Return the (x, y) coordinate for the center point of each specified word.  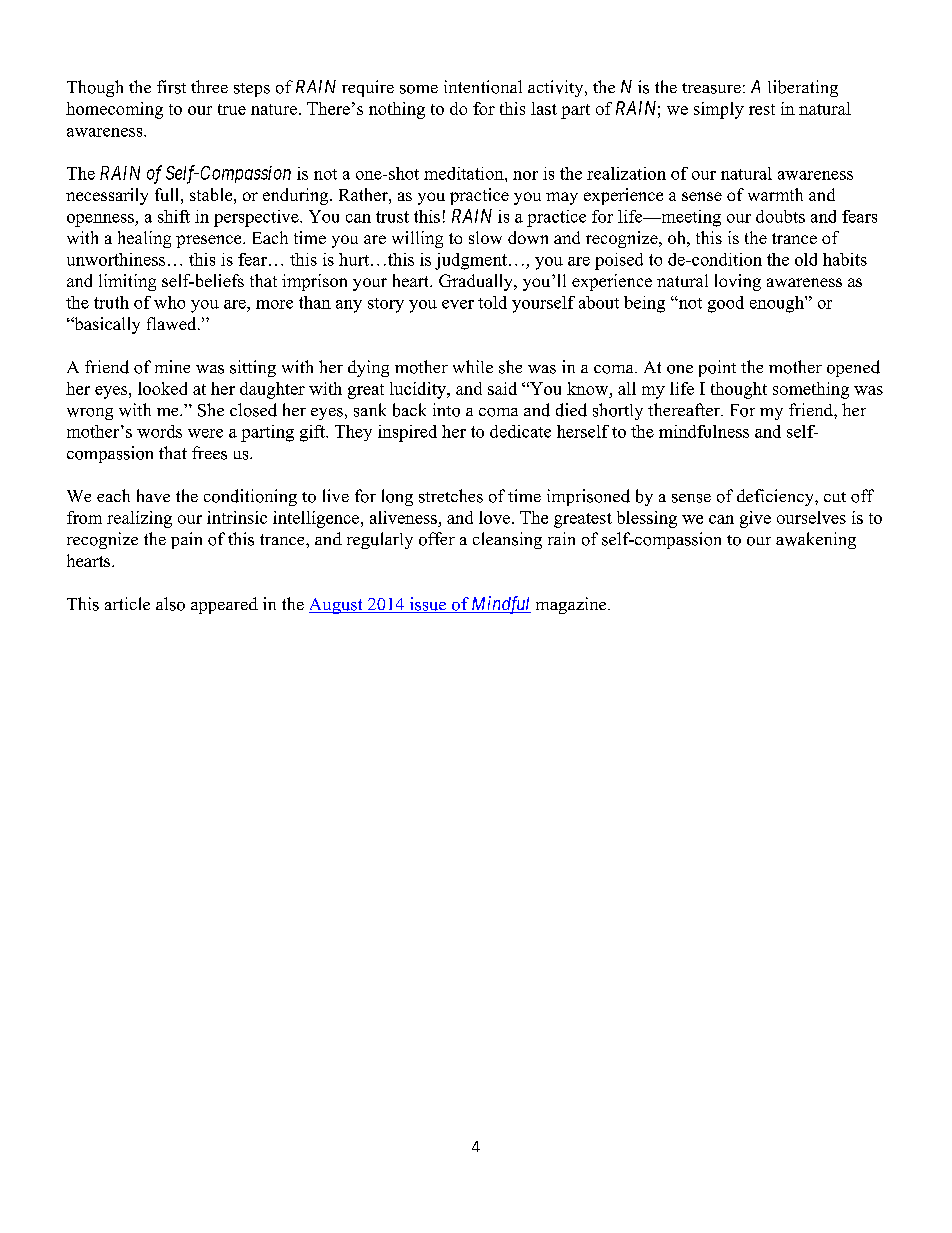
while (473, 366)
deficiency (776, 497)
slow (485, 237)
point (717, 368)
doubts (780, 216)
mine (172, 366)
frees (209, 453)
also (170, 604)
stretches (451, 496)
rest (762, 109)
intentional (483, 87)
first (171, 87)
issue (428, 605)
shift (174, 216)
